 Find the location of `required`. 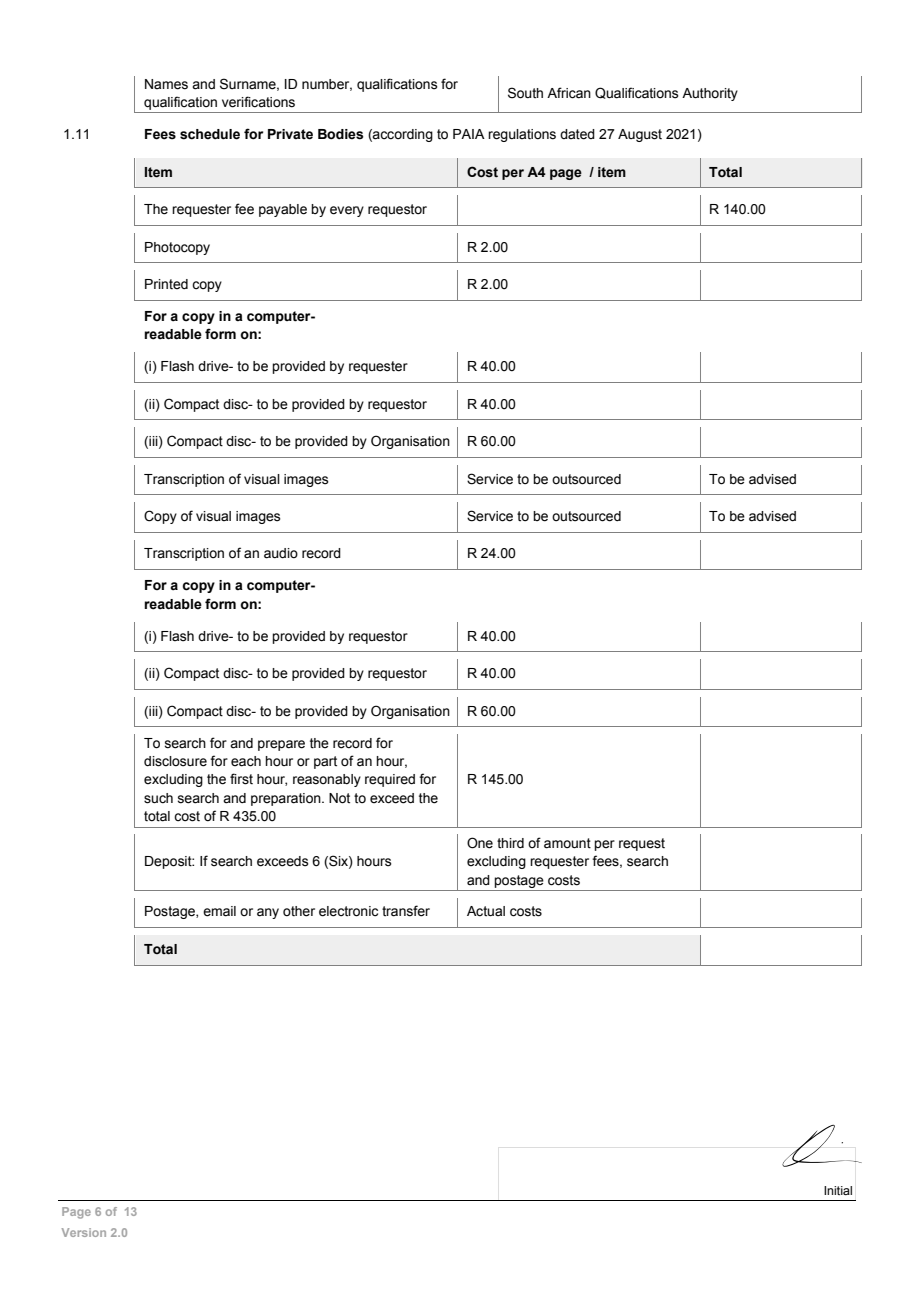

required is located at coordinates (390, 780).
